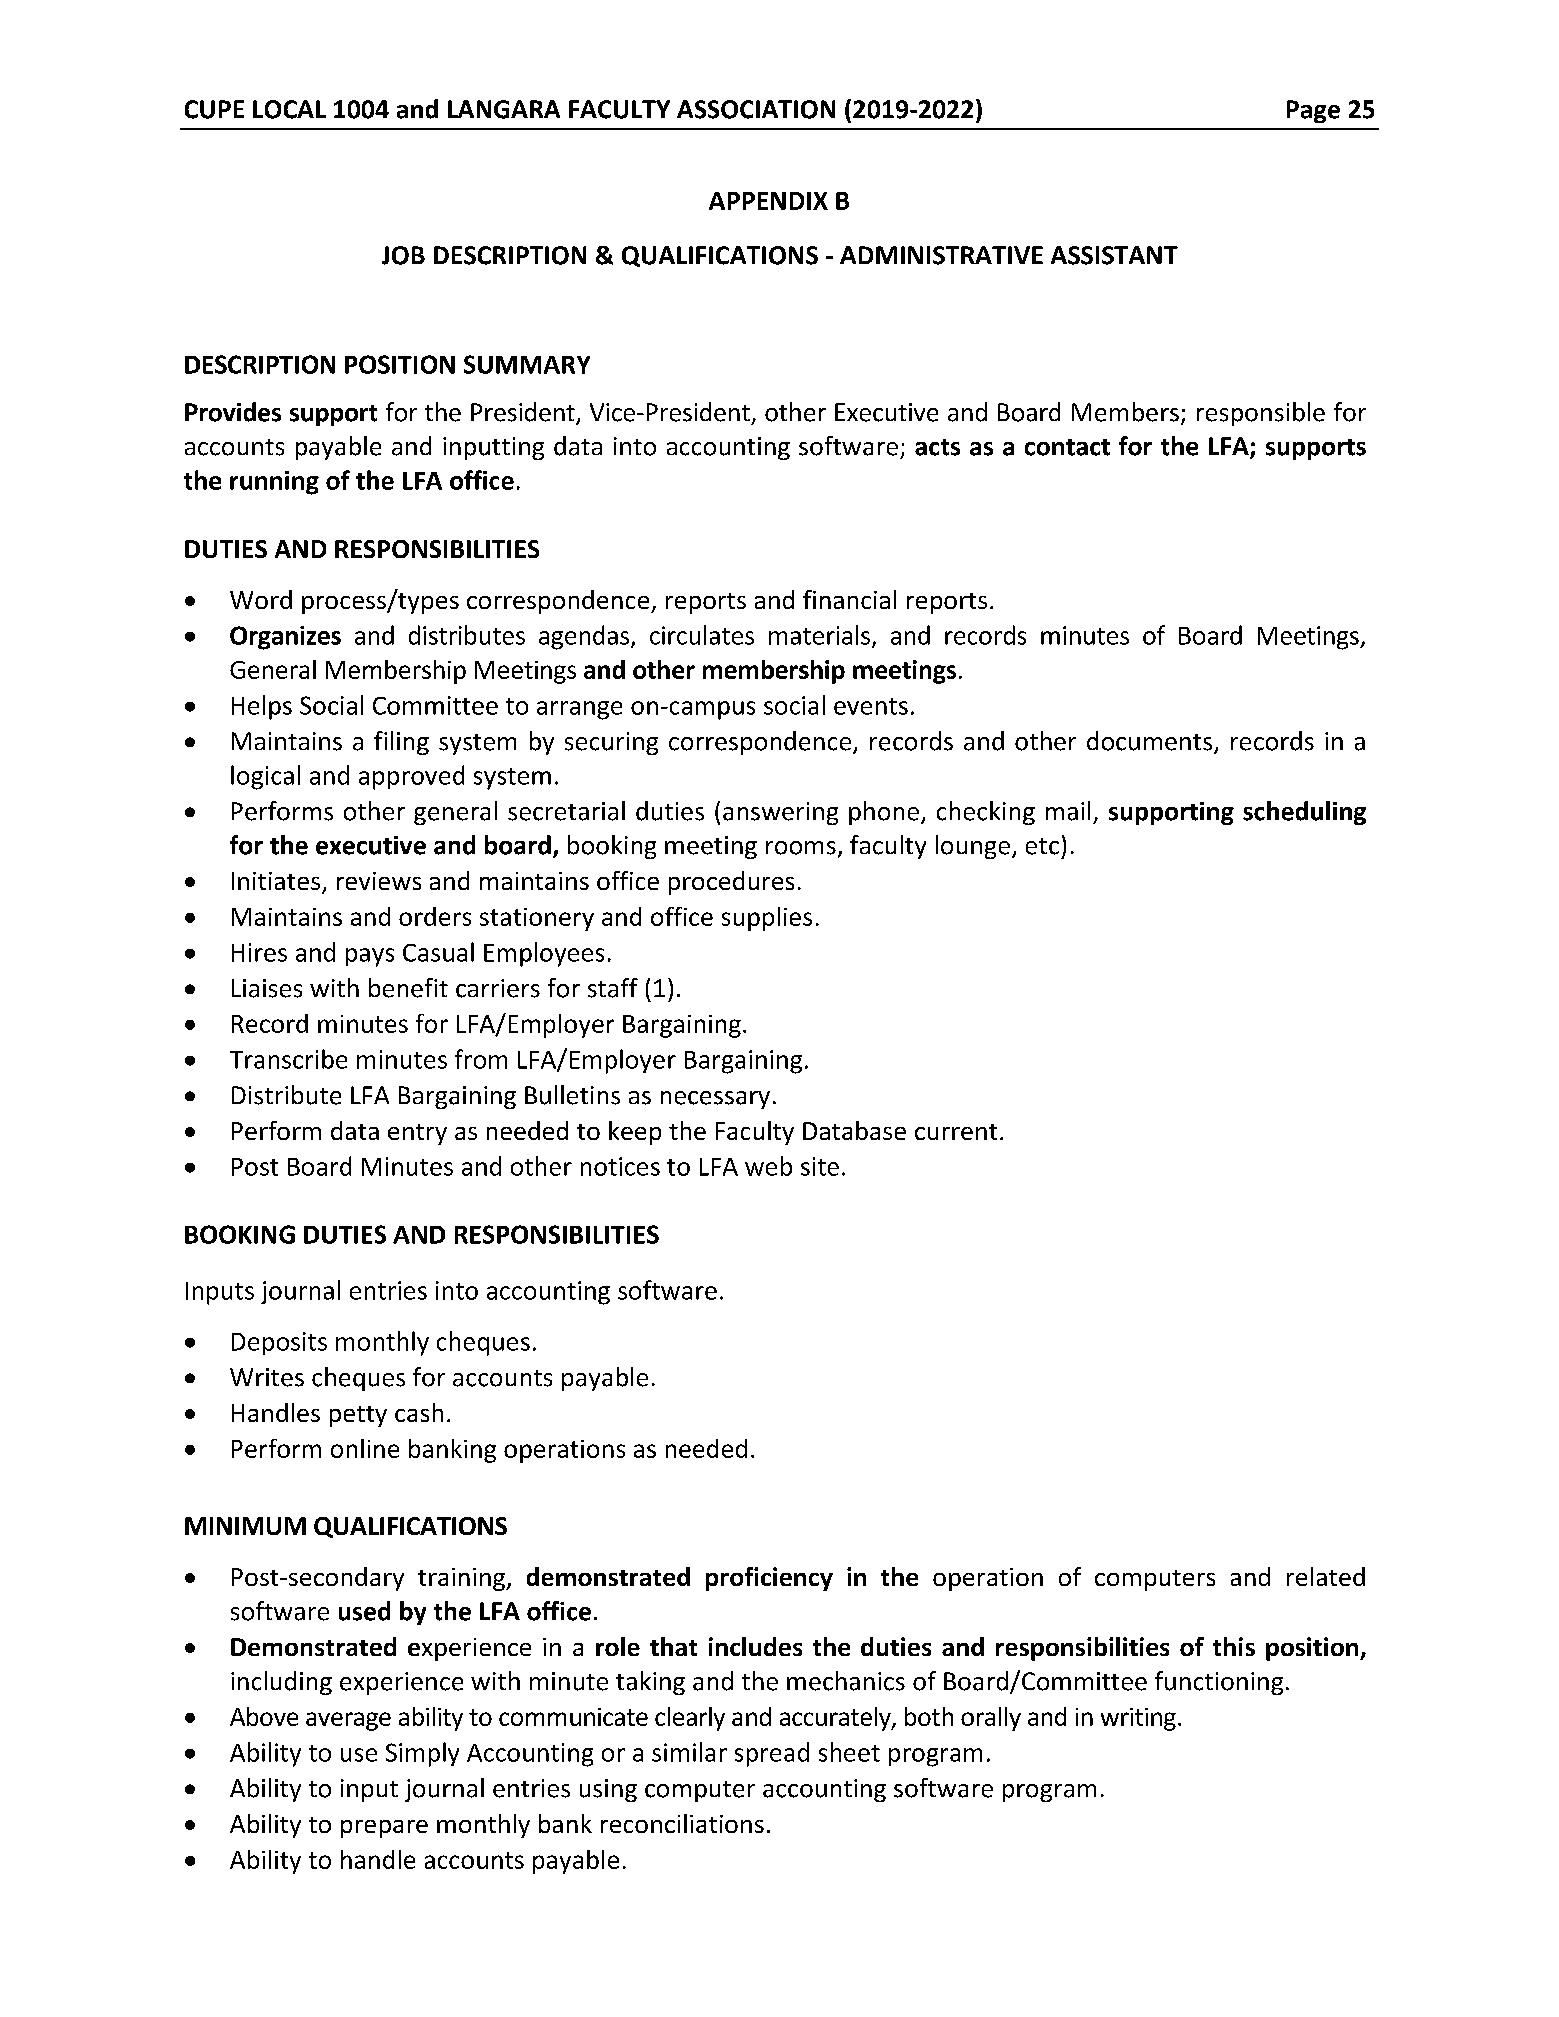 The width and height of the image is (1559, 2017). Describe the element at coordinates (422, 1754) in the image. I see `Simply` at that location.
